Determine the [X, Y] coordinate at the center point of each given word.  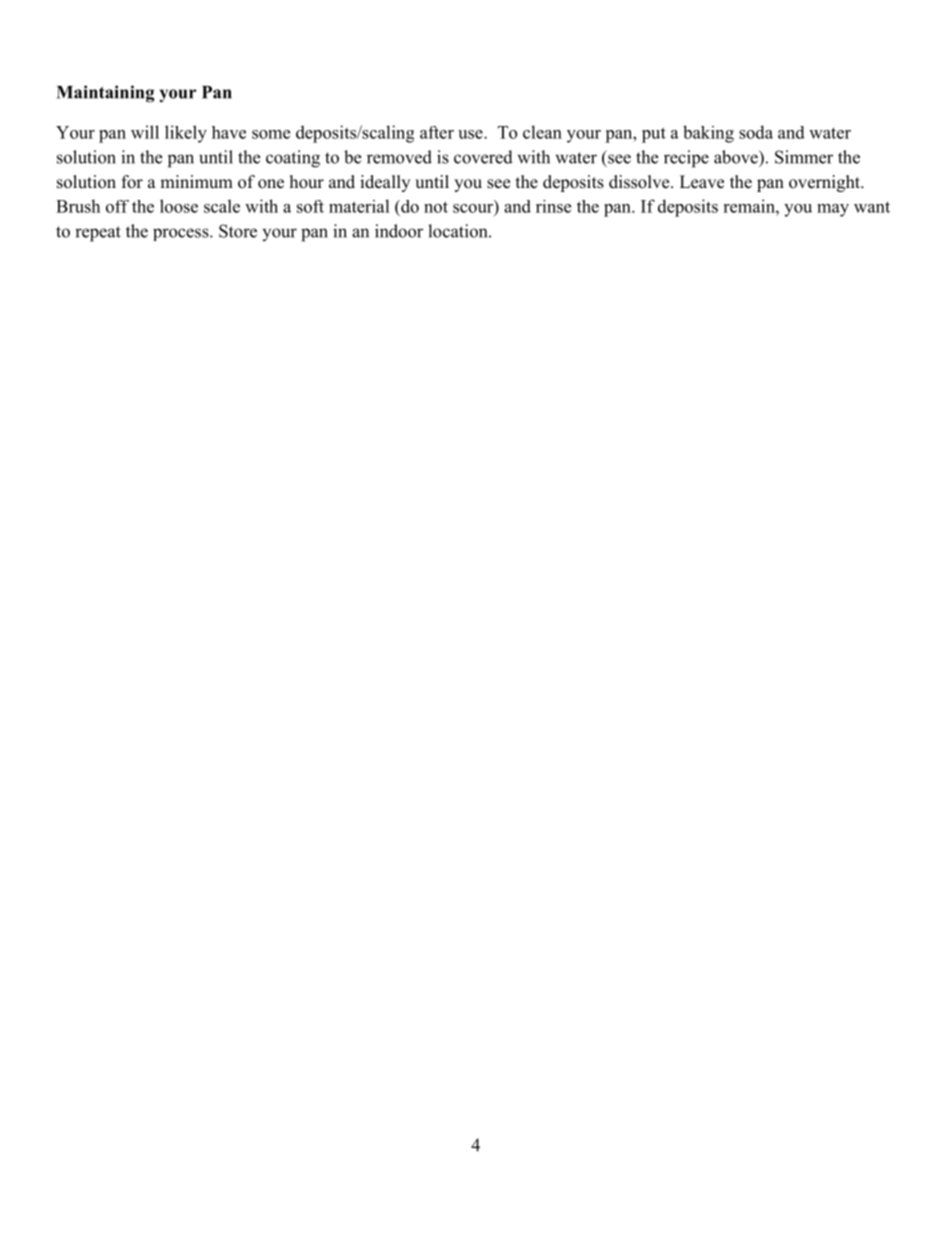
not [436, 207]
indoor [399, 231]
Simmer [804, 157]
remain [750, 206]
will [145, 132]
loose [179, 206]
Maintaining [106, 94]
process [182, 234]
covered [483, 157]
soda [756, 132]
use [471, 134]
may [833, 210]
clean [542, 132]
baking [708, 134]
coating [293, 159]
